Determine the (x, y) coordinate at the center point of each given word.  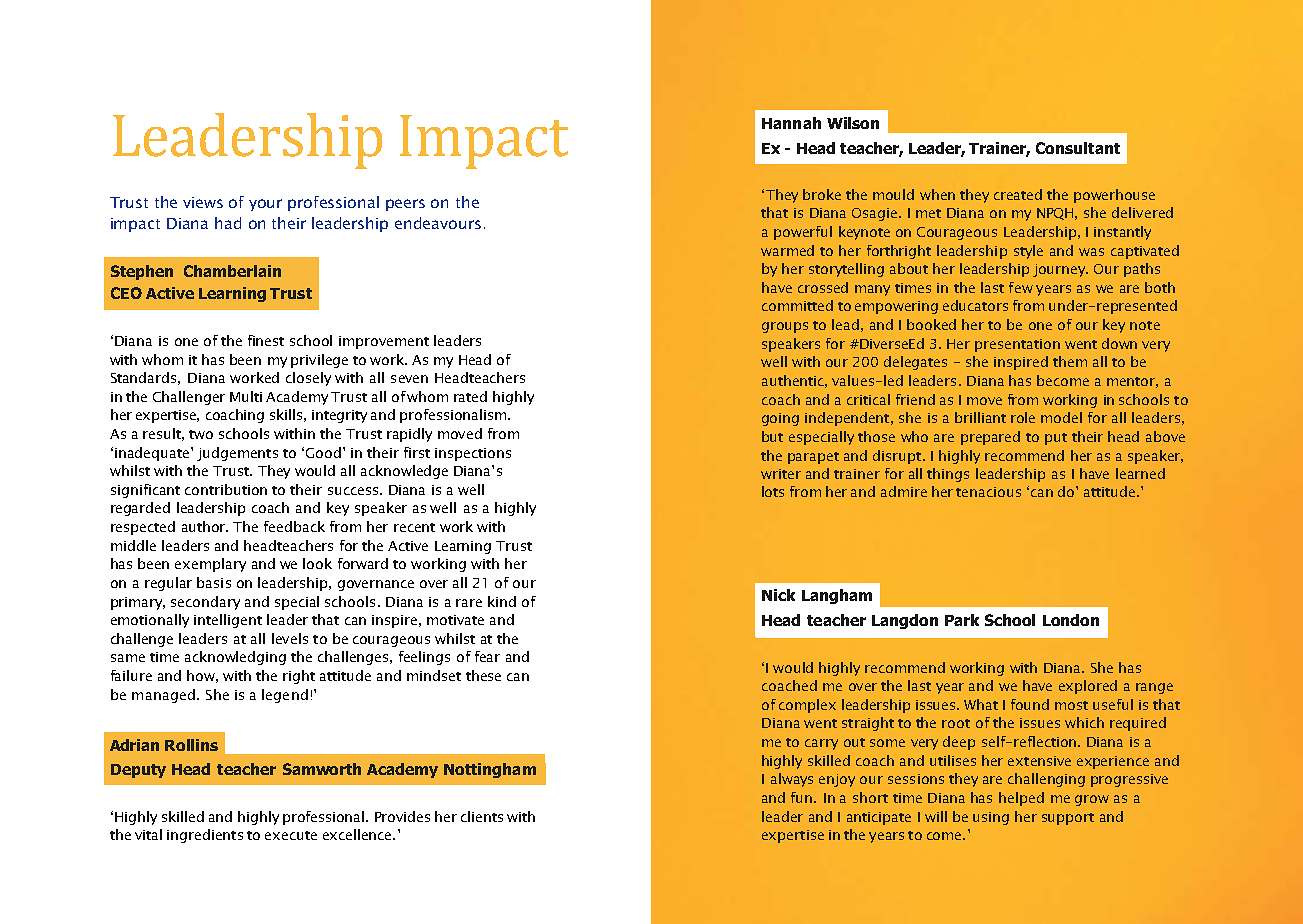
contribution (226, 489)
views (203, 202)
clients (482, 816)
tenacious (988, 492)
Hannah (791, 123)
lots (773, 491)
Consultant (1078, 148)
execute (291, 835)
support (1068, 819)
